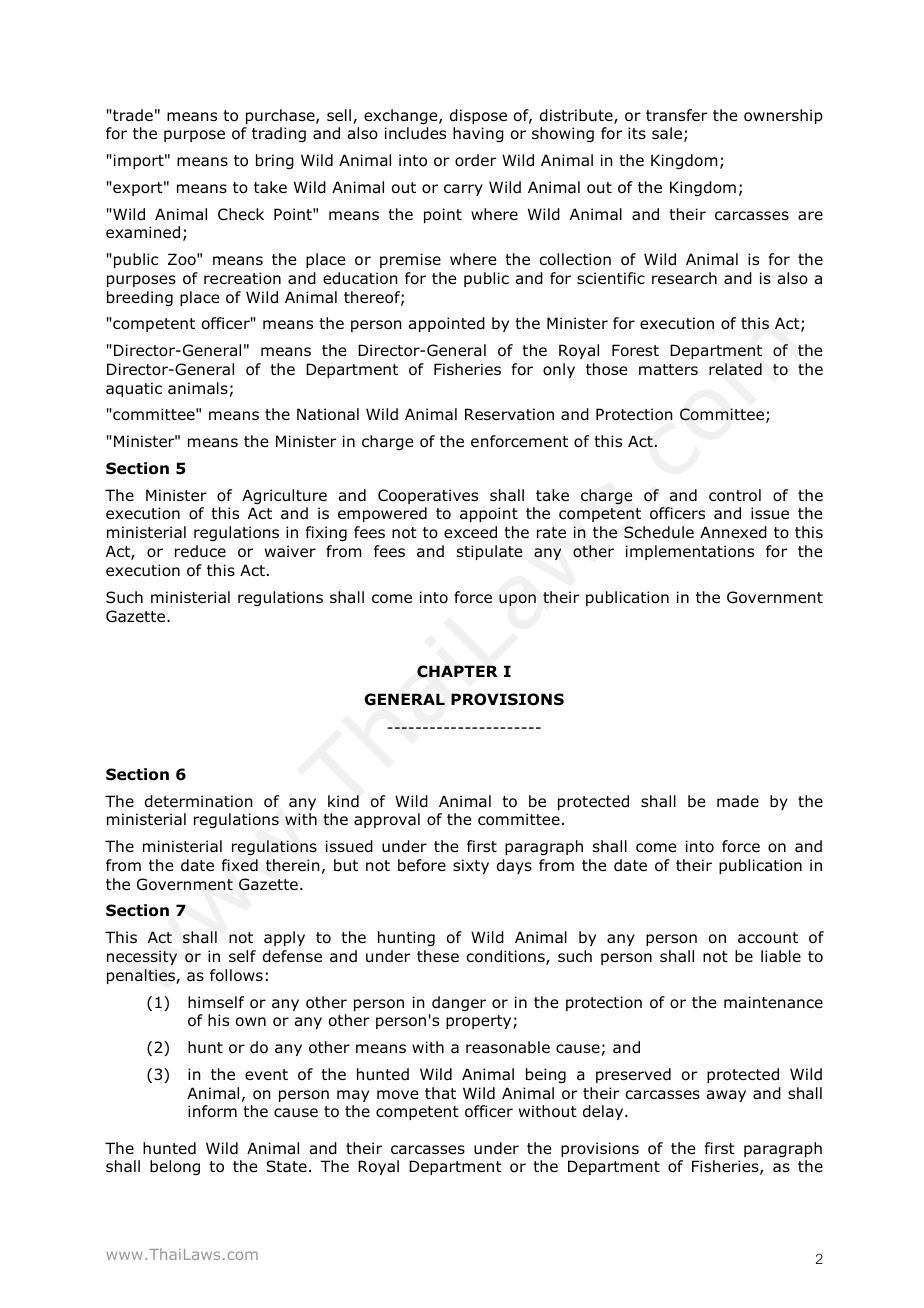 This page has height=1308, width=924. What do you see at coordinates (275, 161) in the page?
I see `bring` at bounding box center [275, 161].
